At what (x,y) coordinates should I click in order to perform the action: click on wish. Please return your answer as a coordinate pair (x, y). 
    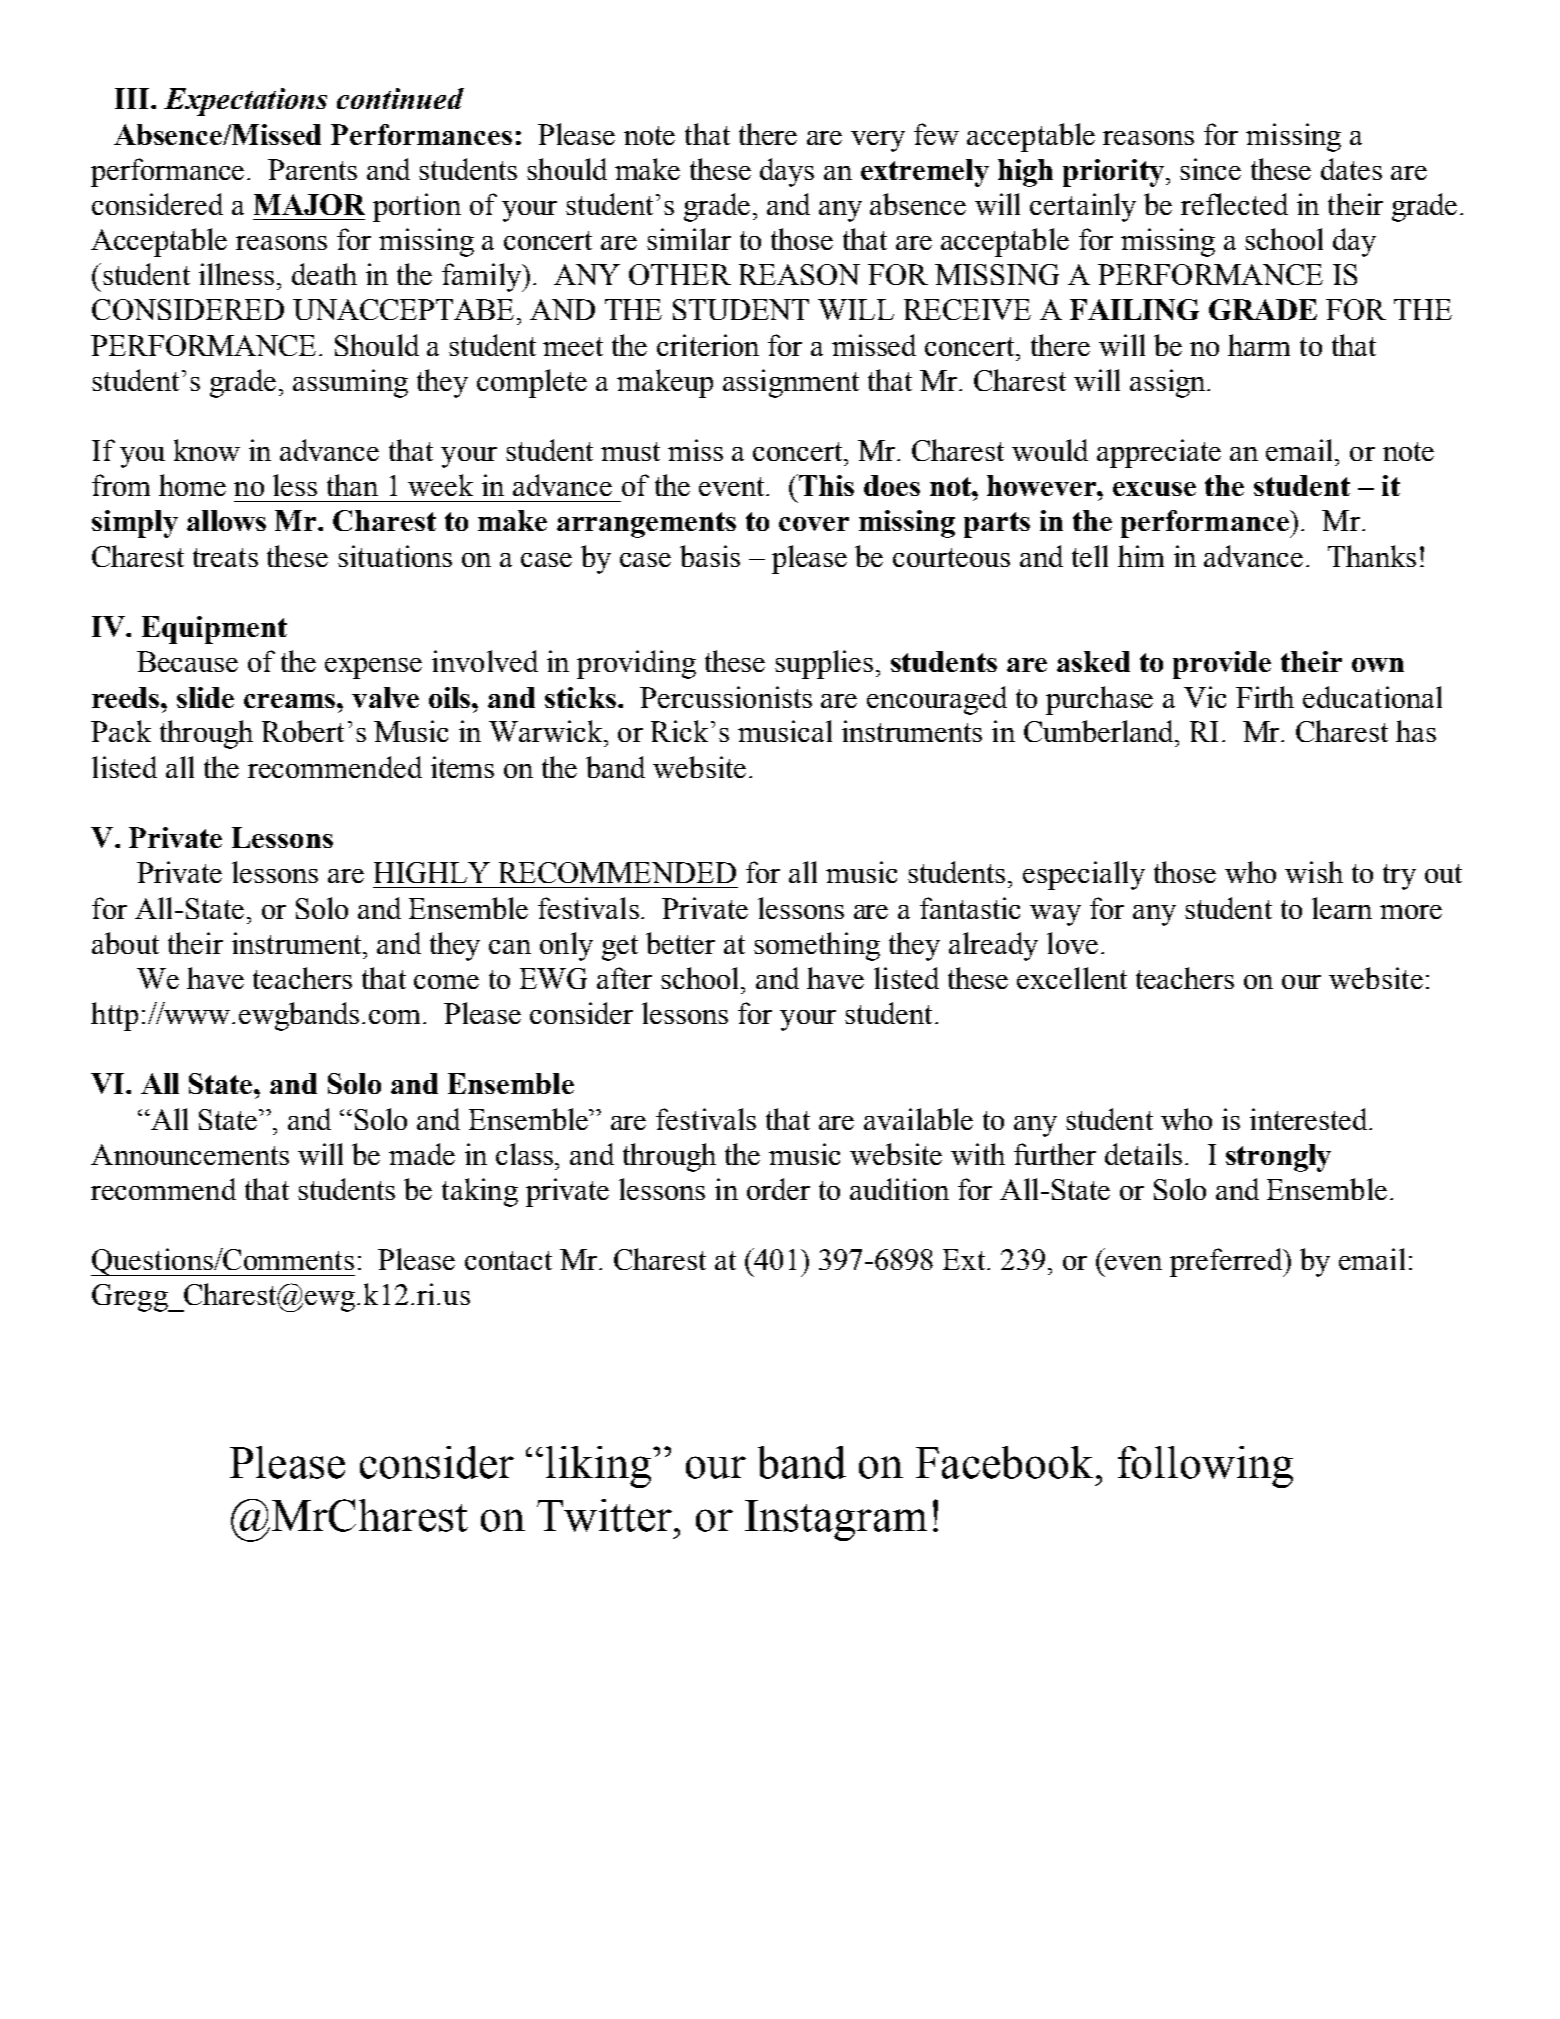
    Looking at the image, I should click on (1314, 872).
